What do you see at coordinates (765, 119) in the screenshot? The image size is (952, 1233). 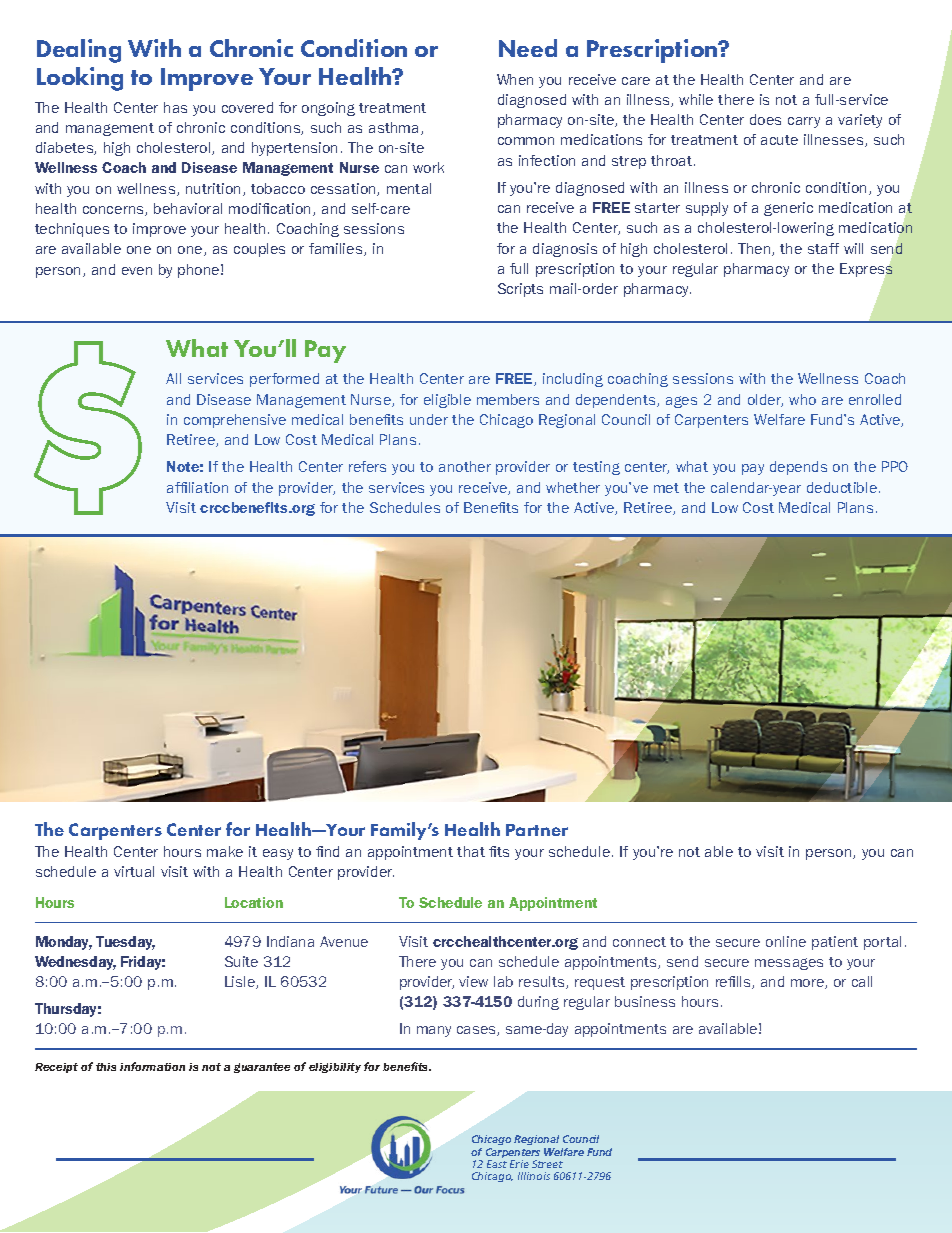 I see `does` at bounding box center [765, 119].
